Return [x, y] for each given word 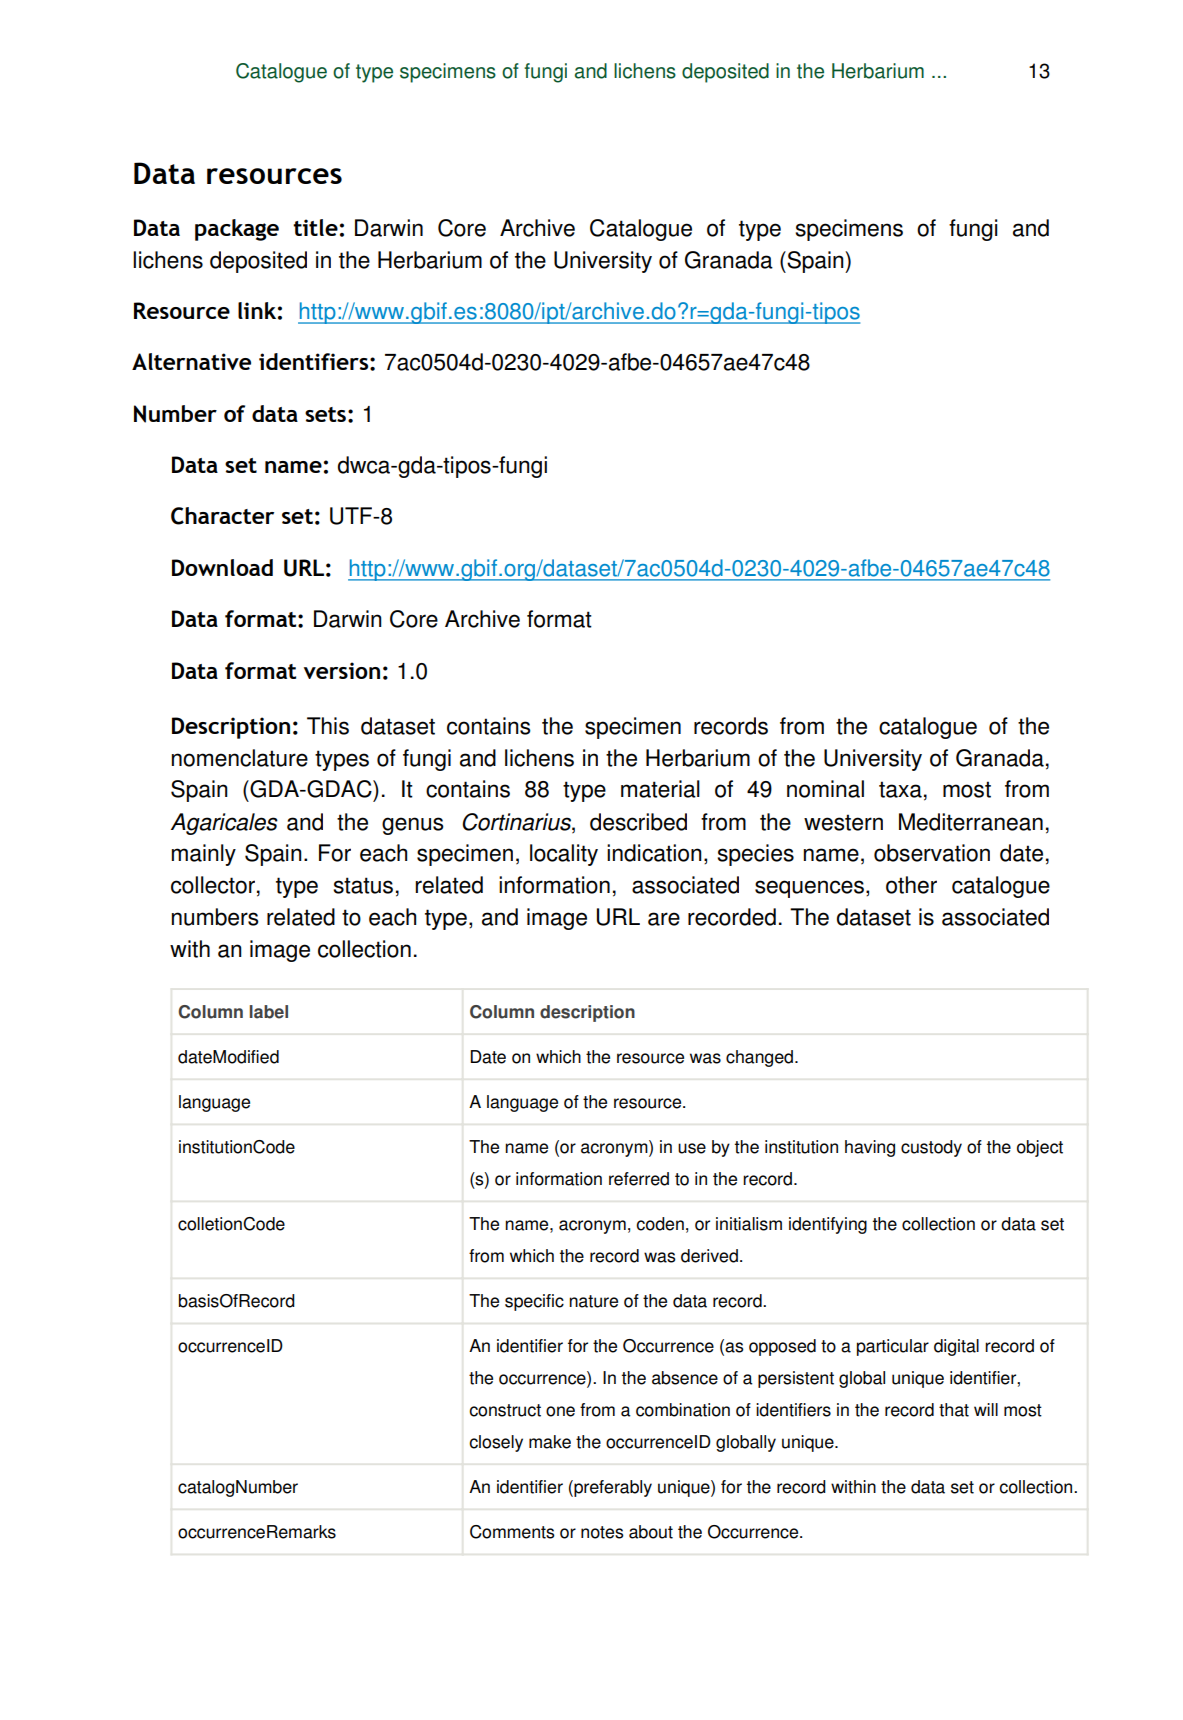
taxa [900, 789]
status [363, 885]
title [315, 227]
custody [931, 1148]
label [269, 1012]
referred [639, 1179]
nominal [825, 789]
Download [222, 567]
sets [325, 414]
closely [496, 1443]
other [911, 885]
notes [602, 1532]
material [660, 789]
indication [654, 853]
